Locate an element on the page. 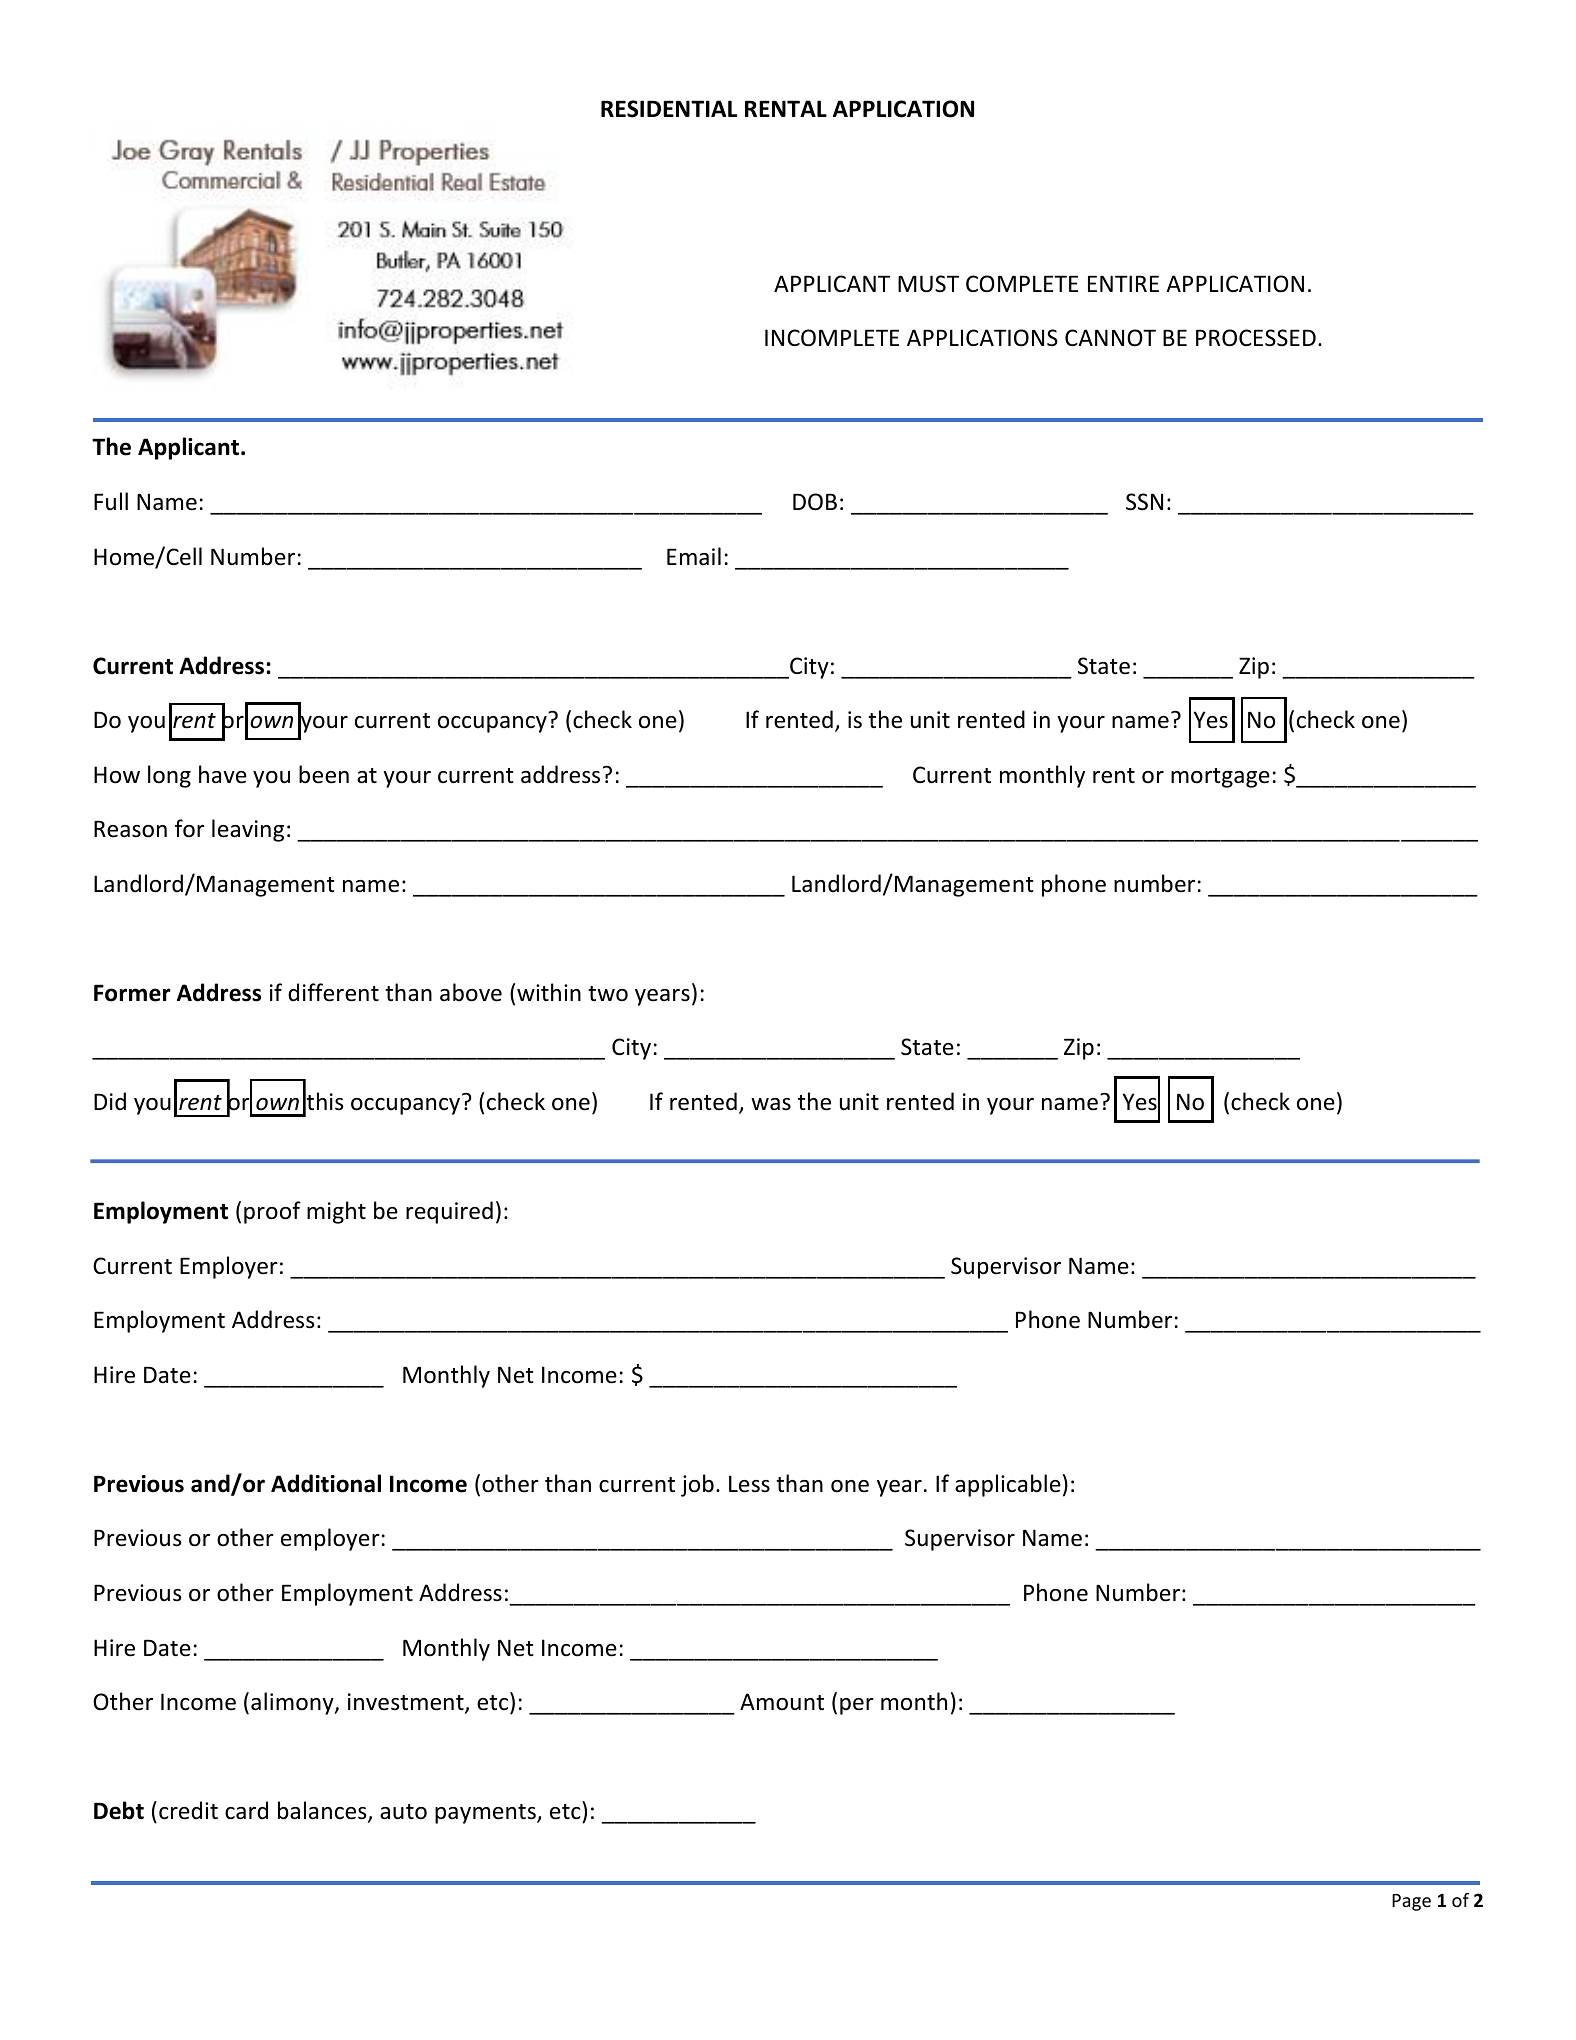 Image resolution: width=1576 pixels, height=2040 pixels. mortgage is located at coordinates (1220, 778).
